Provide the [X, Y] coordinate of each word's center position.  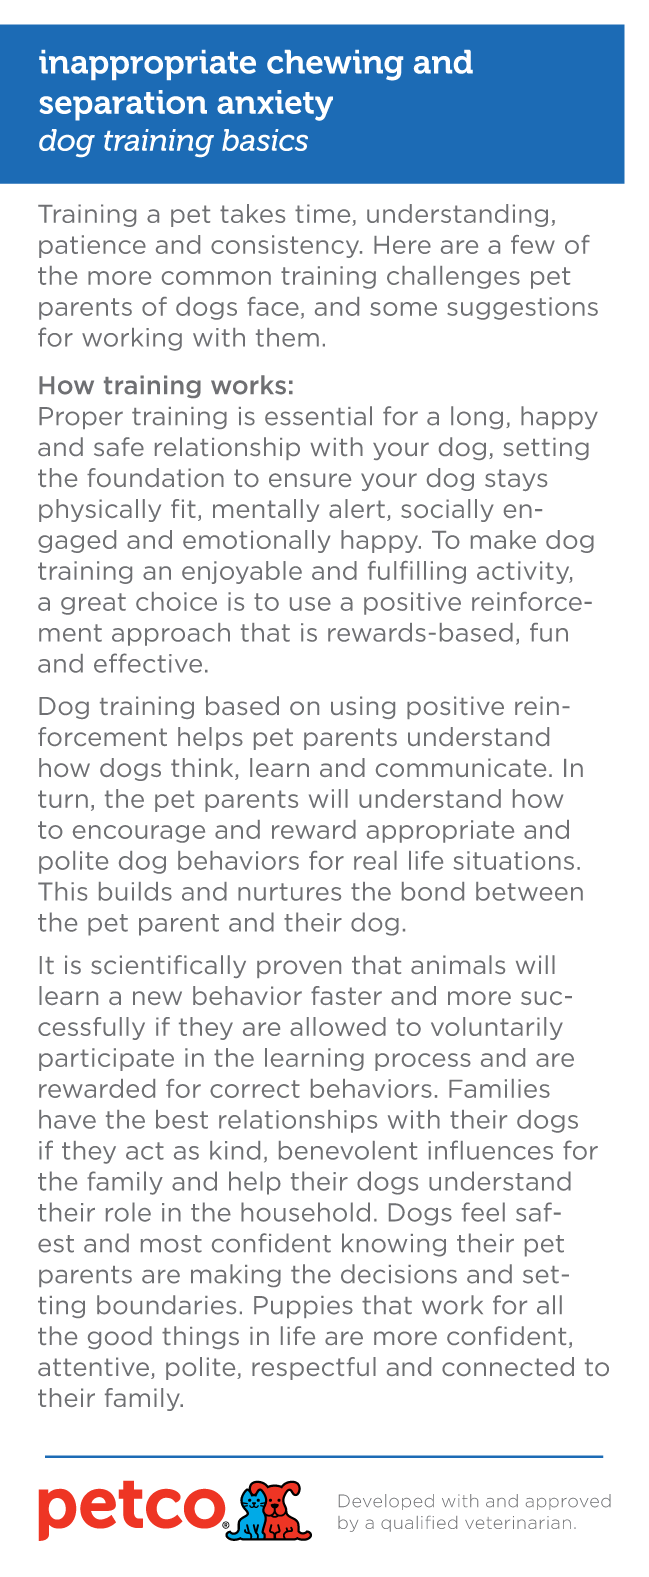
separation [123, 105]
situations [514, 860]
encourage [139, 834]
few [533, 244]
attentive [93, 1366]
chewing [335, 65]
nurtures [289, 892]
